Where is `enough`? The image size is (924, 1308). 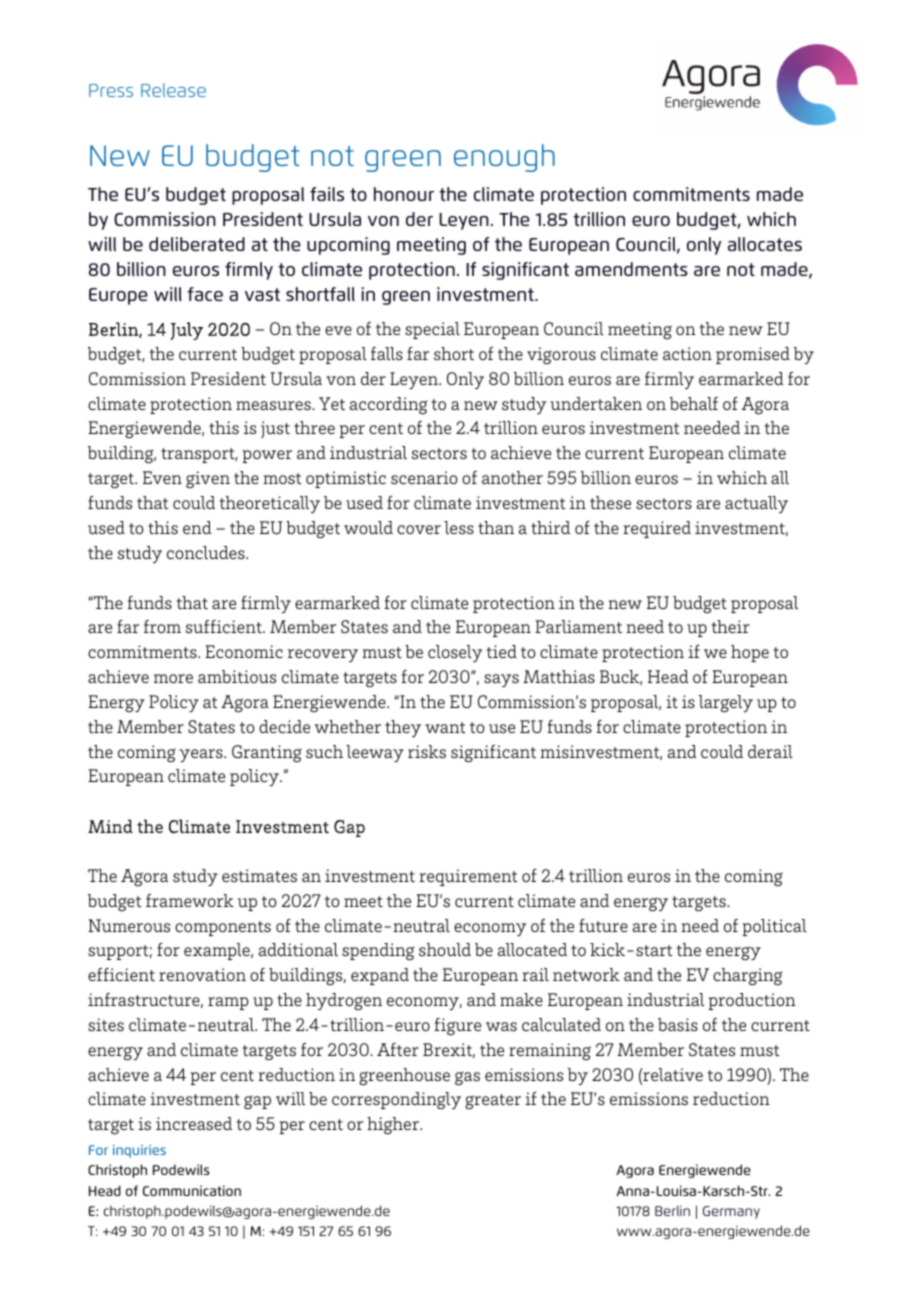 enough is located at coordinates (504, 158).
